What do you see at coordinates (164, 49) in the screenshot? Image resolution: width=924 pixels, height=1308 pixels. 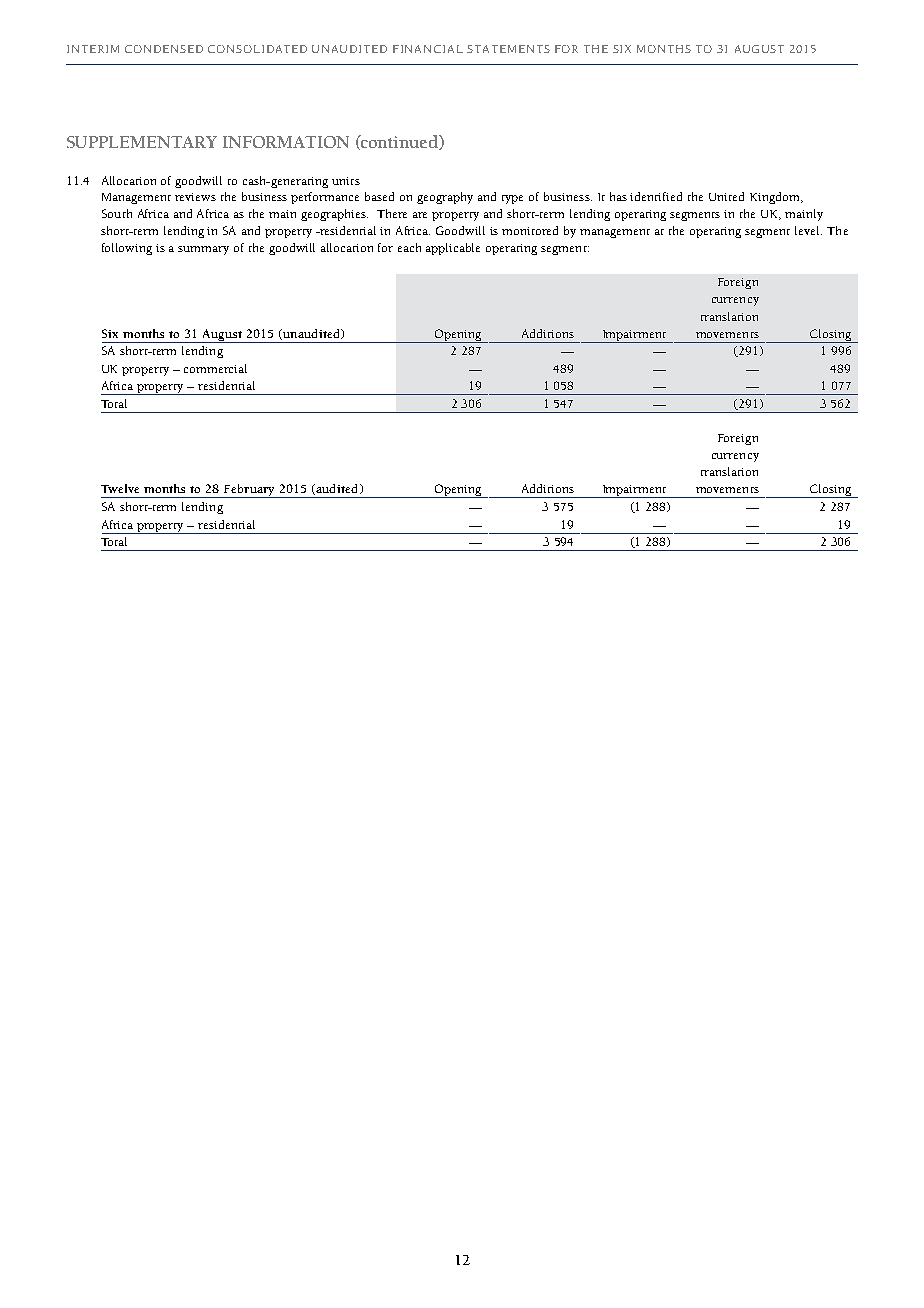 I see `CONDENSED` at bounding box center [164, 49].
